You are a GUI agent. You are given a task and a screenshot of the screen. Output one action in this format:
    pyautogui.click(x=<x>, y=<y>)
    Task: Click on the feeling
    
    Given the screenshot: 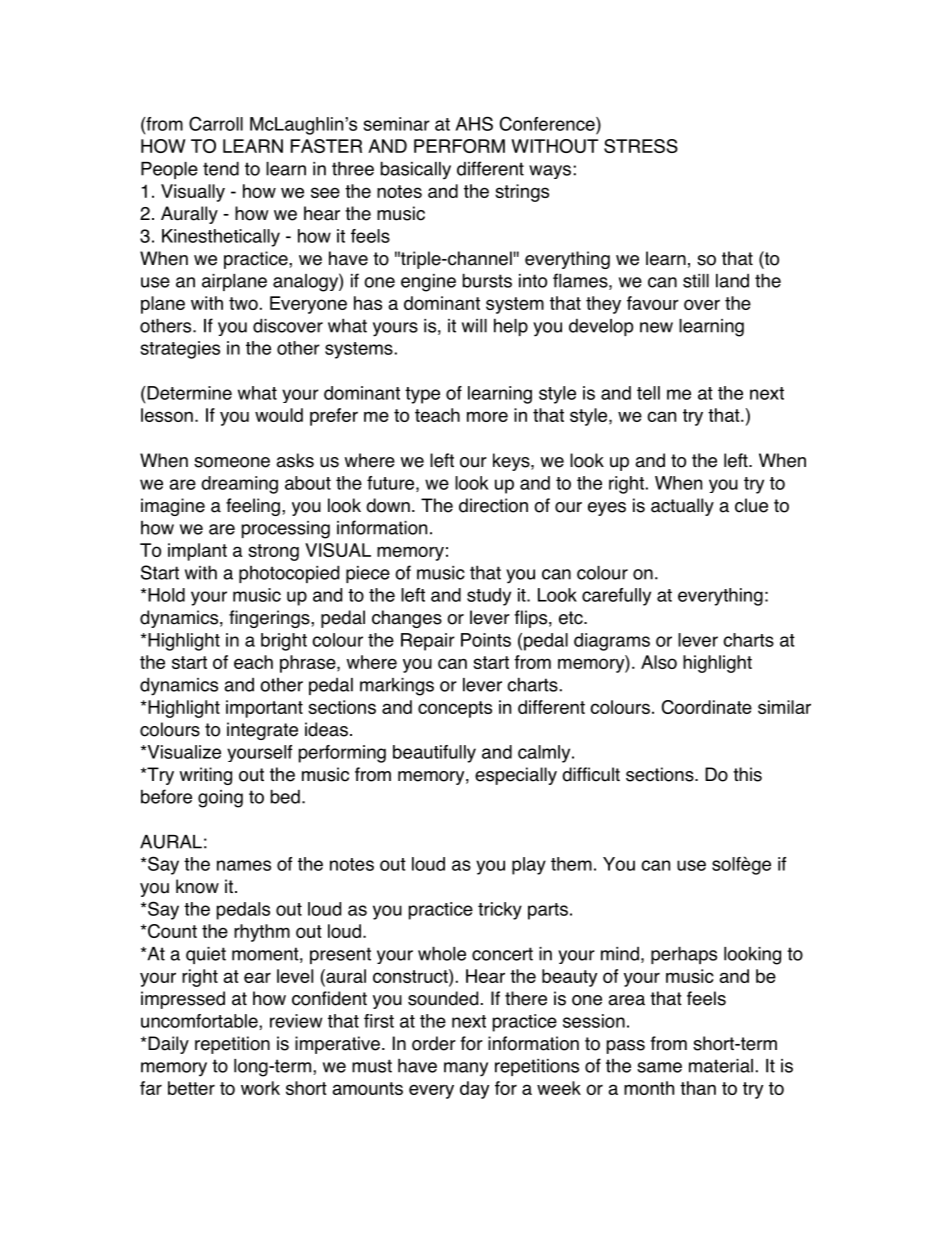 What is the action you would take?
    pyautogui.click(x=253, y=507)
